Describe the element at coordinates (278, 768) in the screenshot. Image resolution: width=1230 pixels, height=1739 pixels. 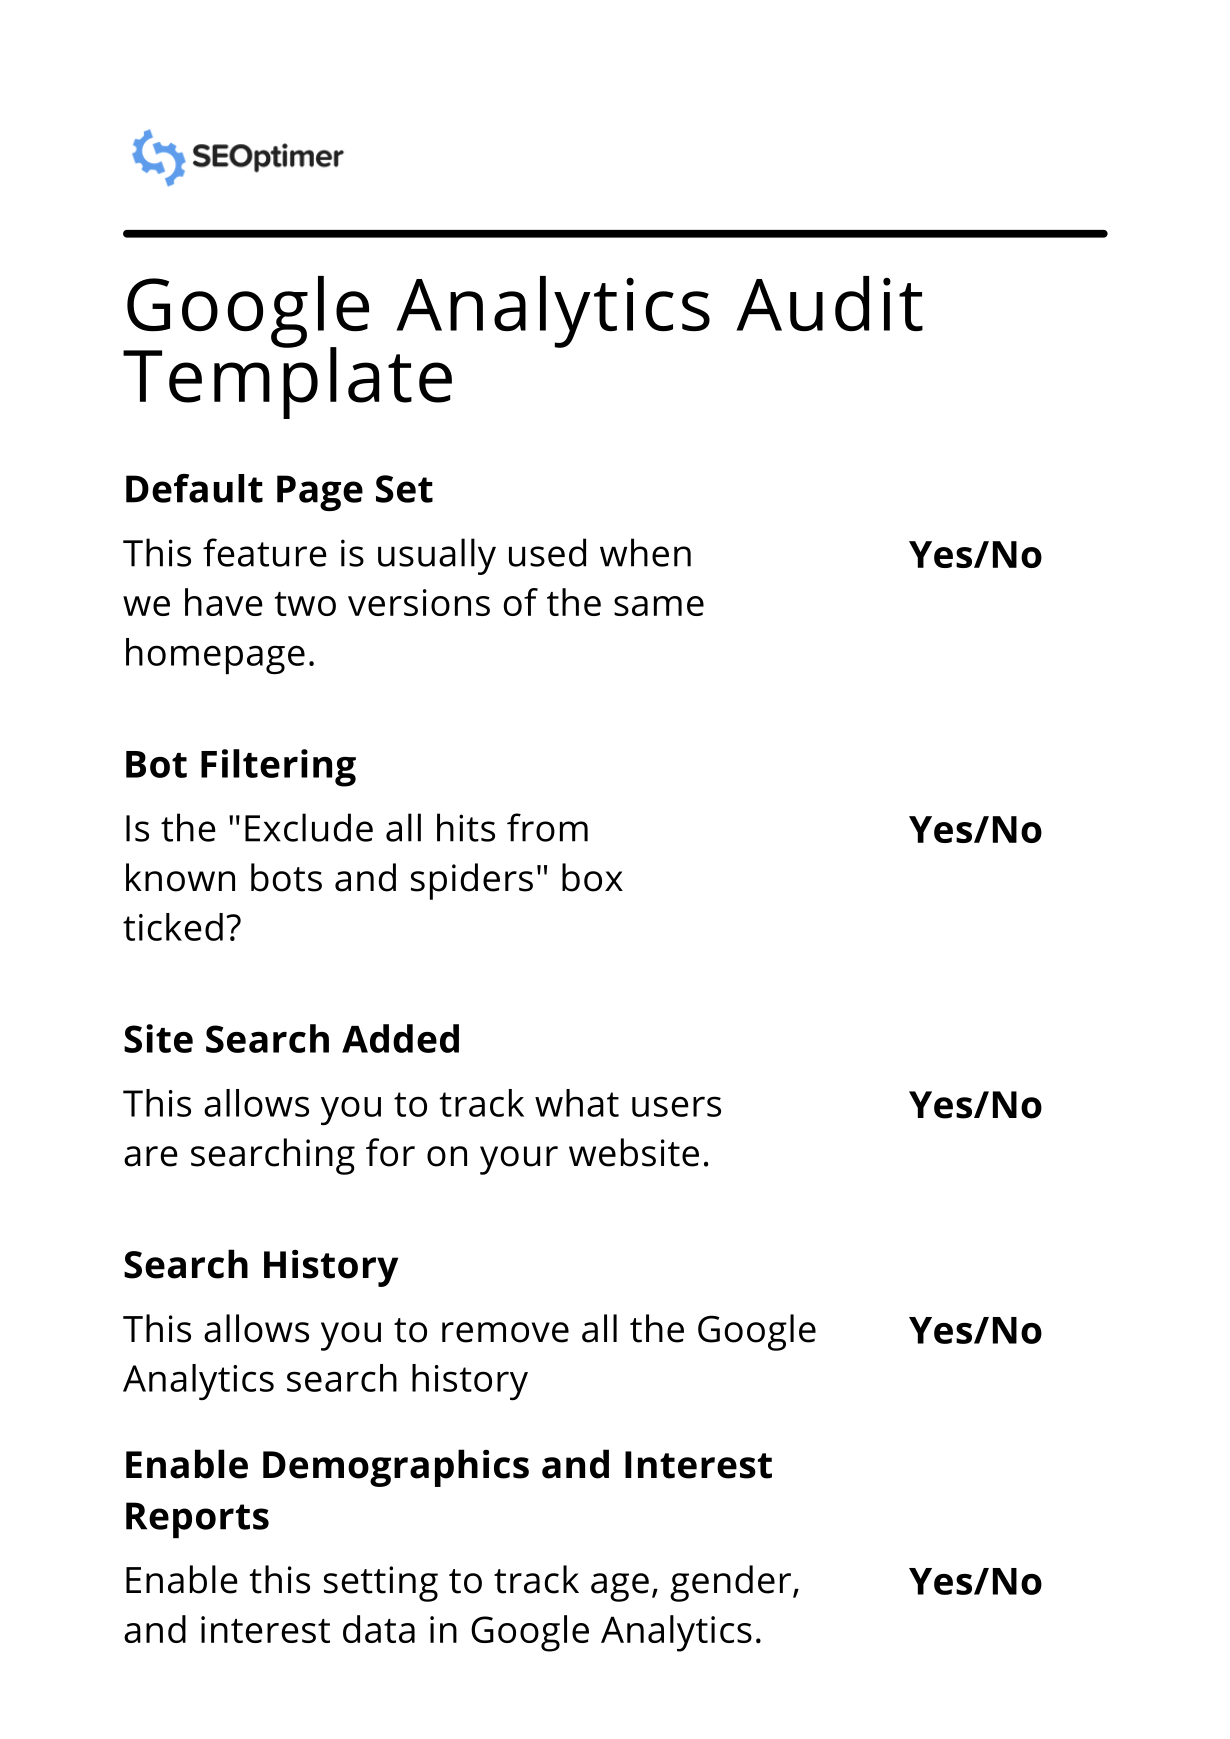
I see `Filtering` at that location.
